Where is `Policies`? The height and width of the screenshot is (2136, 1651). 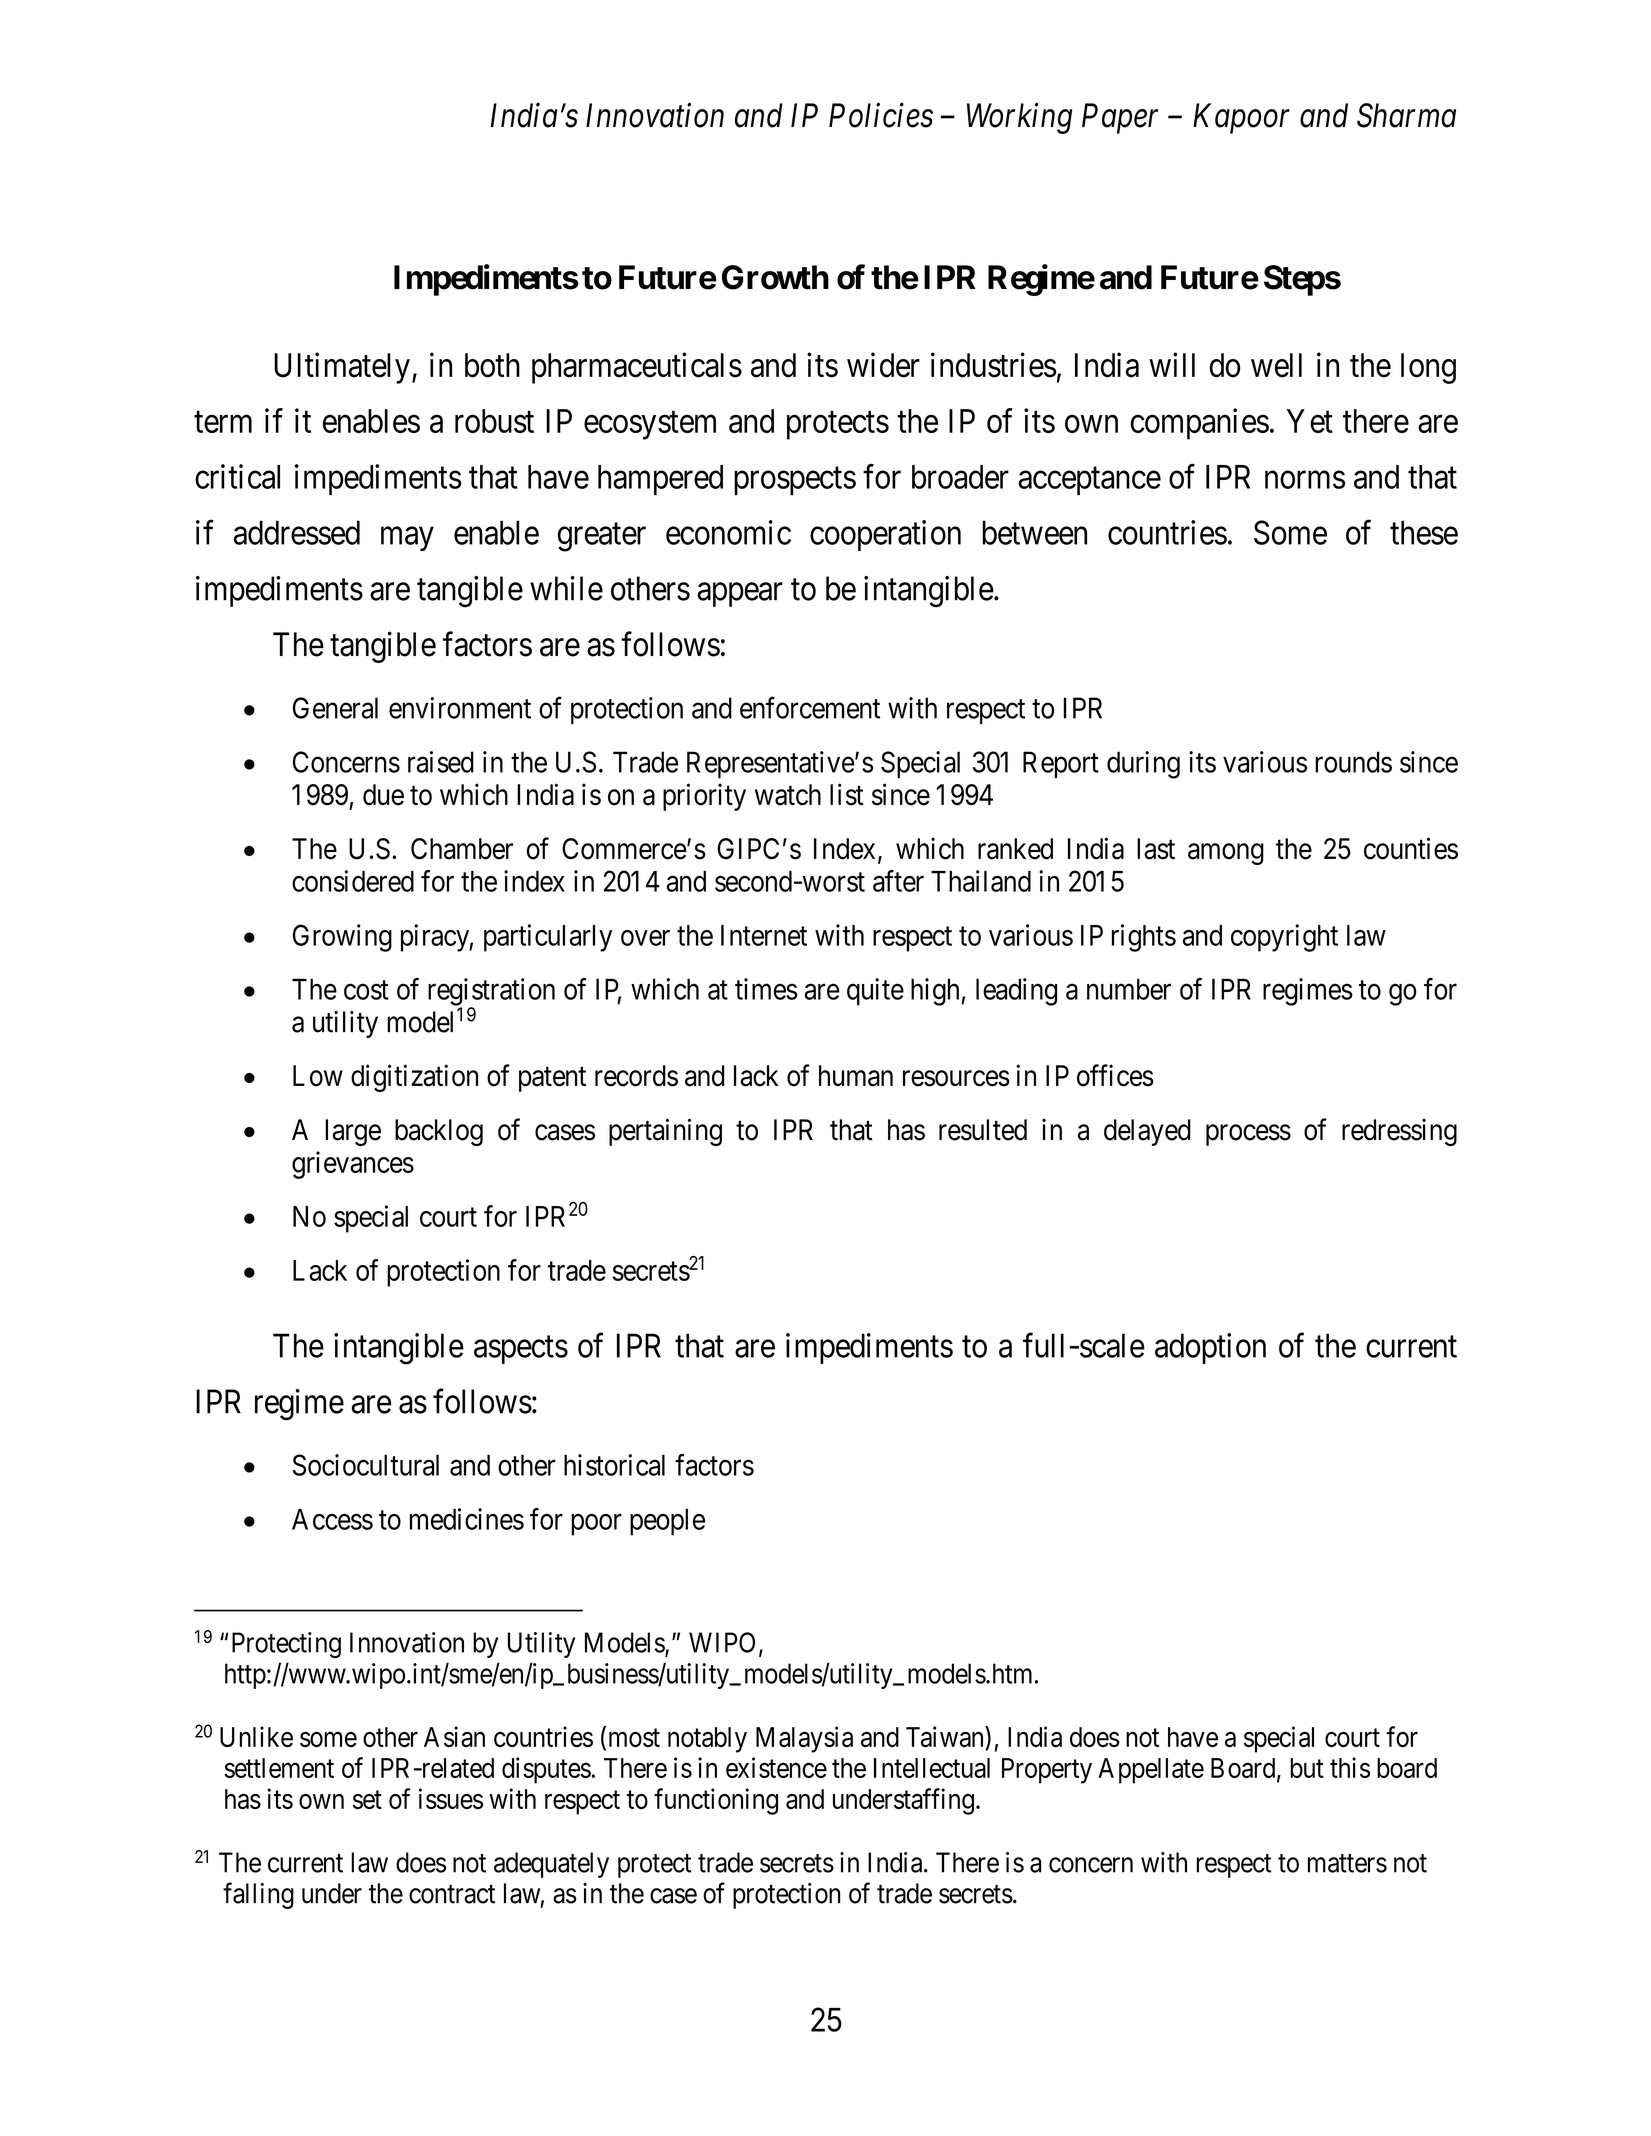 Policies is located at coordinates (881, 115).
